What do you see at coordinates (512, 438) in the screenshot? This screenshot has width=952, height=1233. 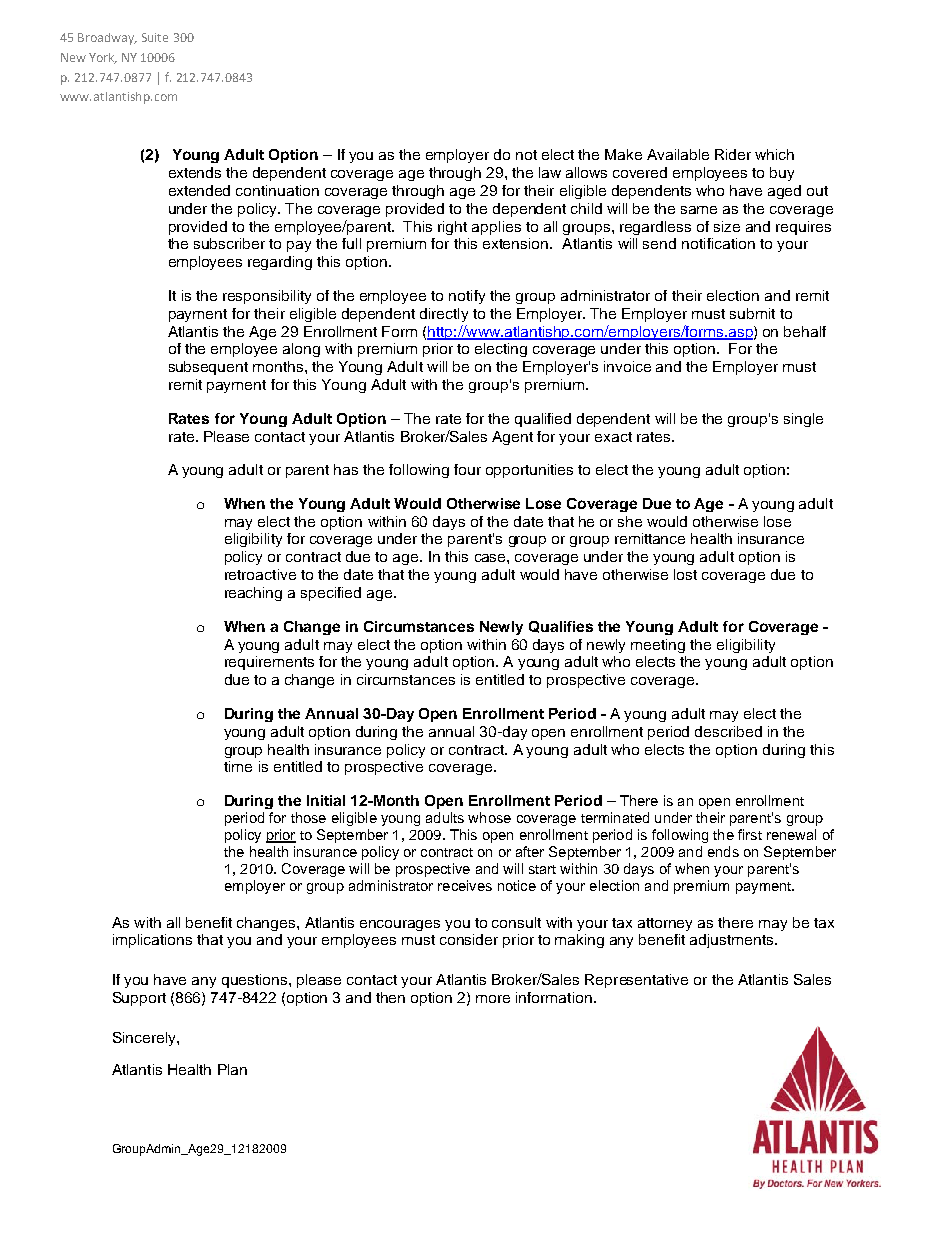 I see `Agent` at bounding box center [512, 438].
